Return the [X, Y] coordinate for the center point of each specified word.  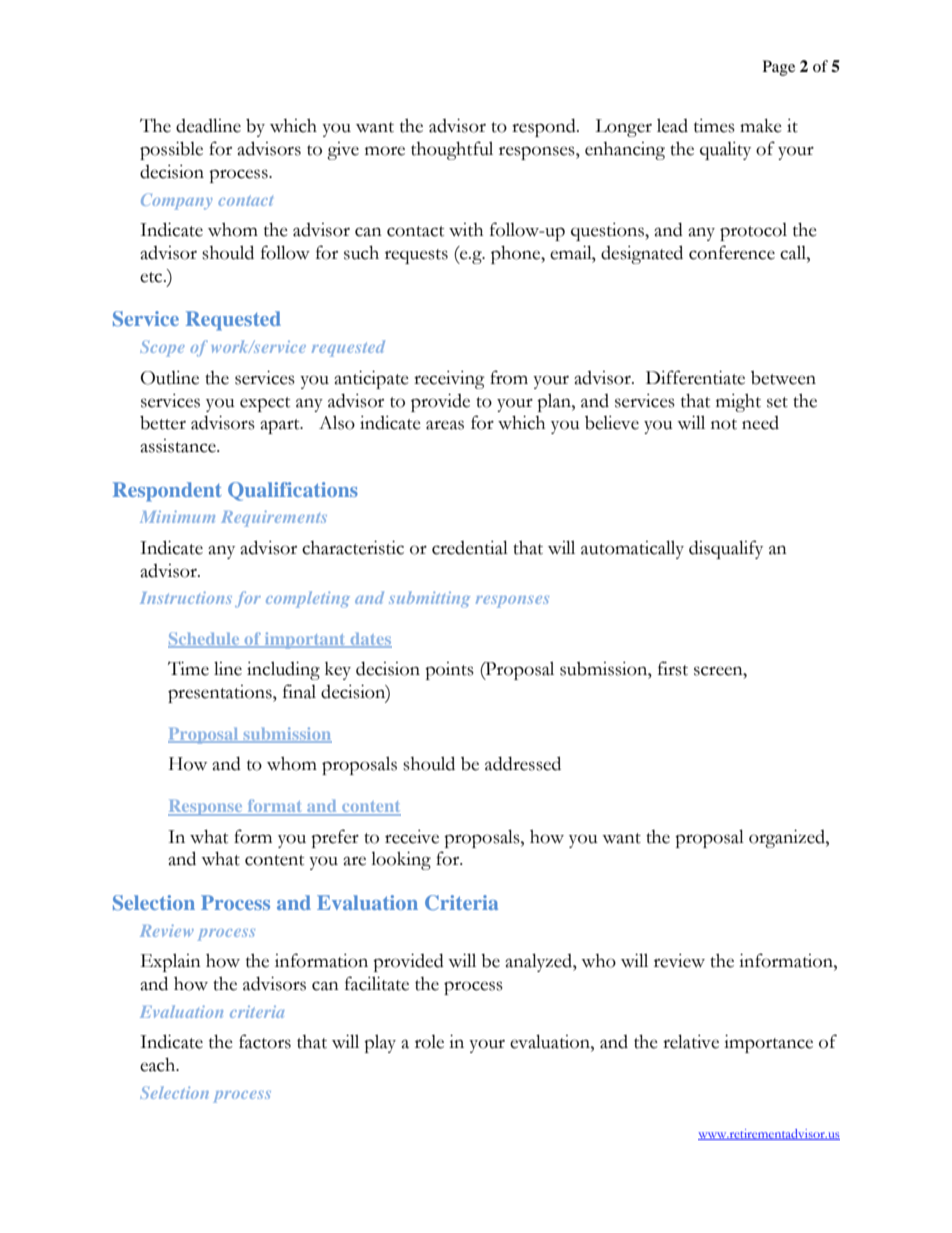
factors [265, 1041]
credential [470, 547]
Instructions [186, 597]
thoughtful [452, 150]
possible [171, 150]
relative [691, 1041]
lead [672, 125]
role [429, 1042]
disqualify [726, 549]
